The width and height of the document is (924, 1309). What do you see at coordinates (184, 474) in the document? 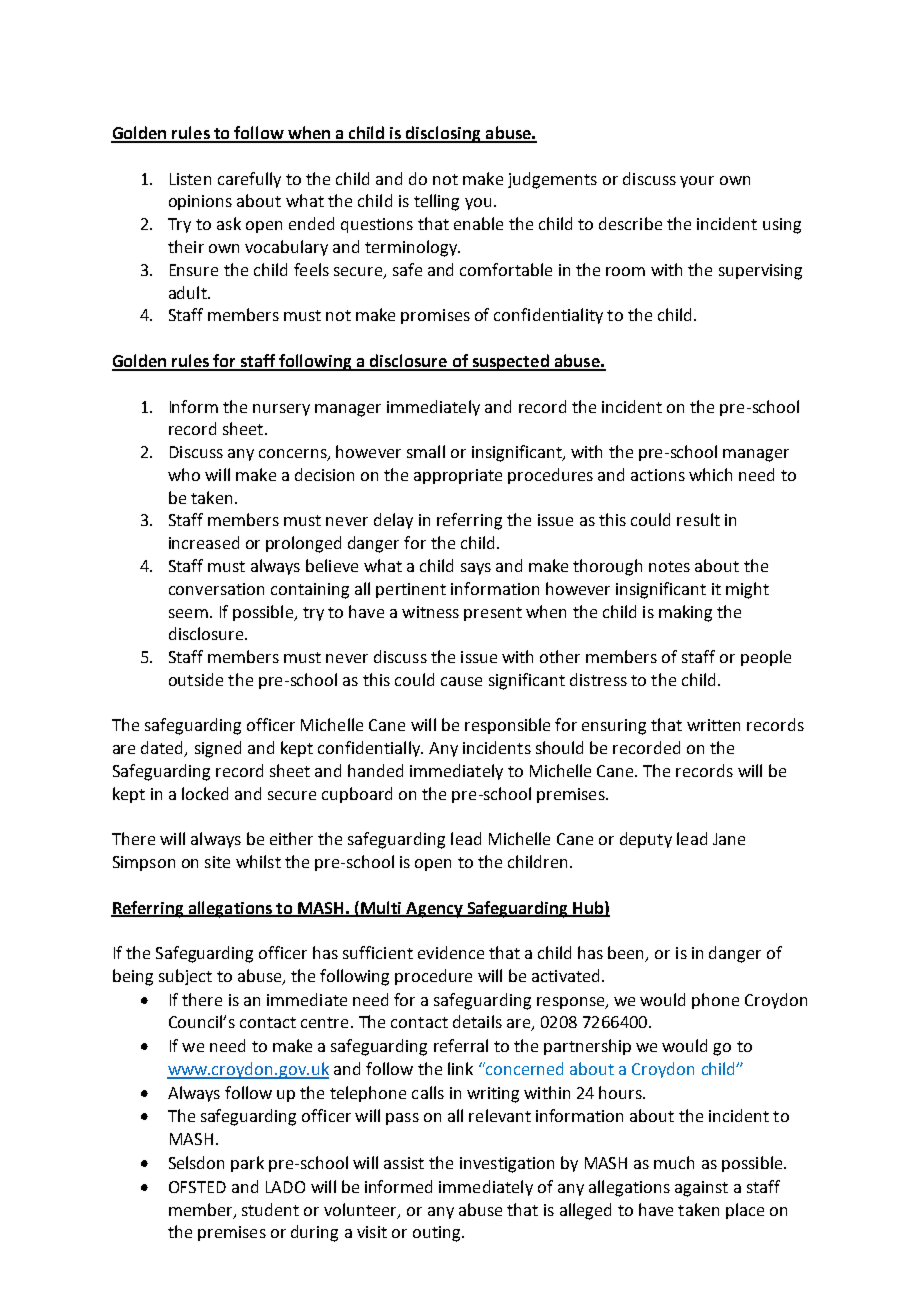
I see `who` at bounding box center [184, 474].
